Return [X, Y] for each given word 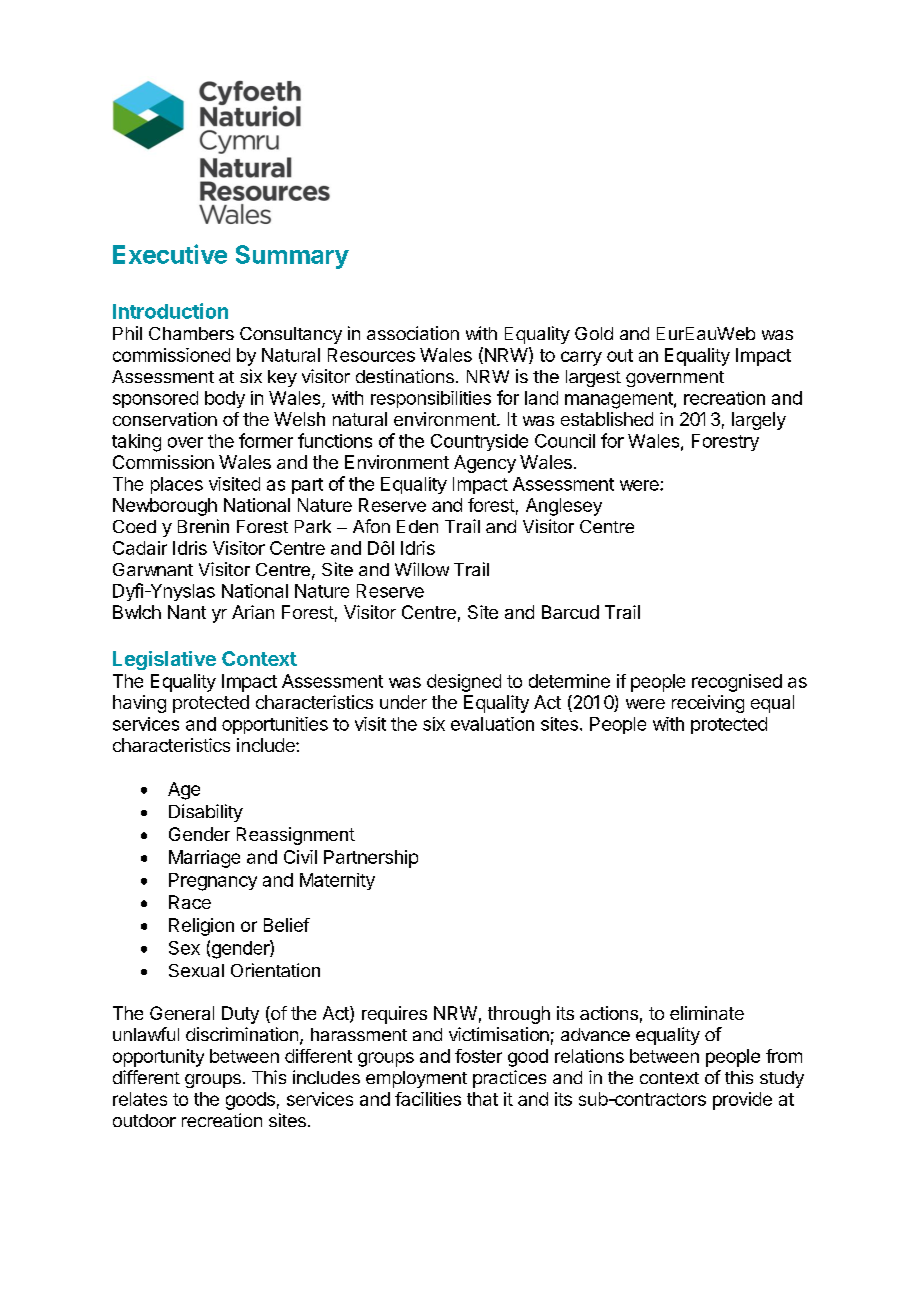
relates [140, 1099]
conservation [165, 419]
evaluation [492, 724]
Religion [201, 927]
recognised [737, 683]
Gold [594, 333]
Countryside [479, 442]
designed [464, 683]
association [413, 333]
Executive [170, 254]
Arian [253, 612]
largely [759, 421]
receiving [708, 704]
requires [394, 1015]
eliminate [707, 1013]
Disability [206, 813]
